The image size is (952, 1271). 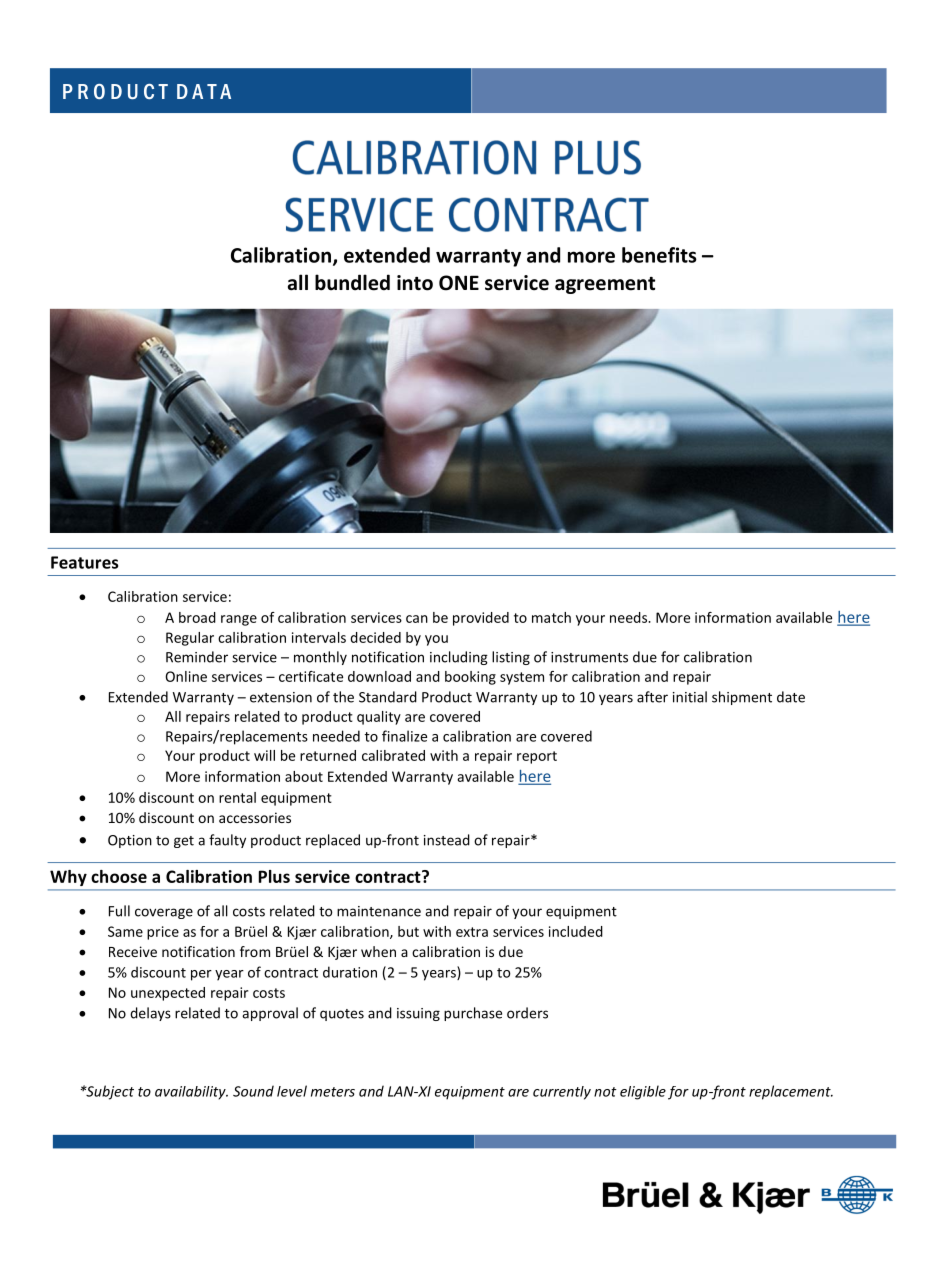 What do you see at coordinates (415, 283) in the document?
I see `into` at bounding box center [415, 283].
